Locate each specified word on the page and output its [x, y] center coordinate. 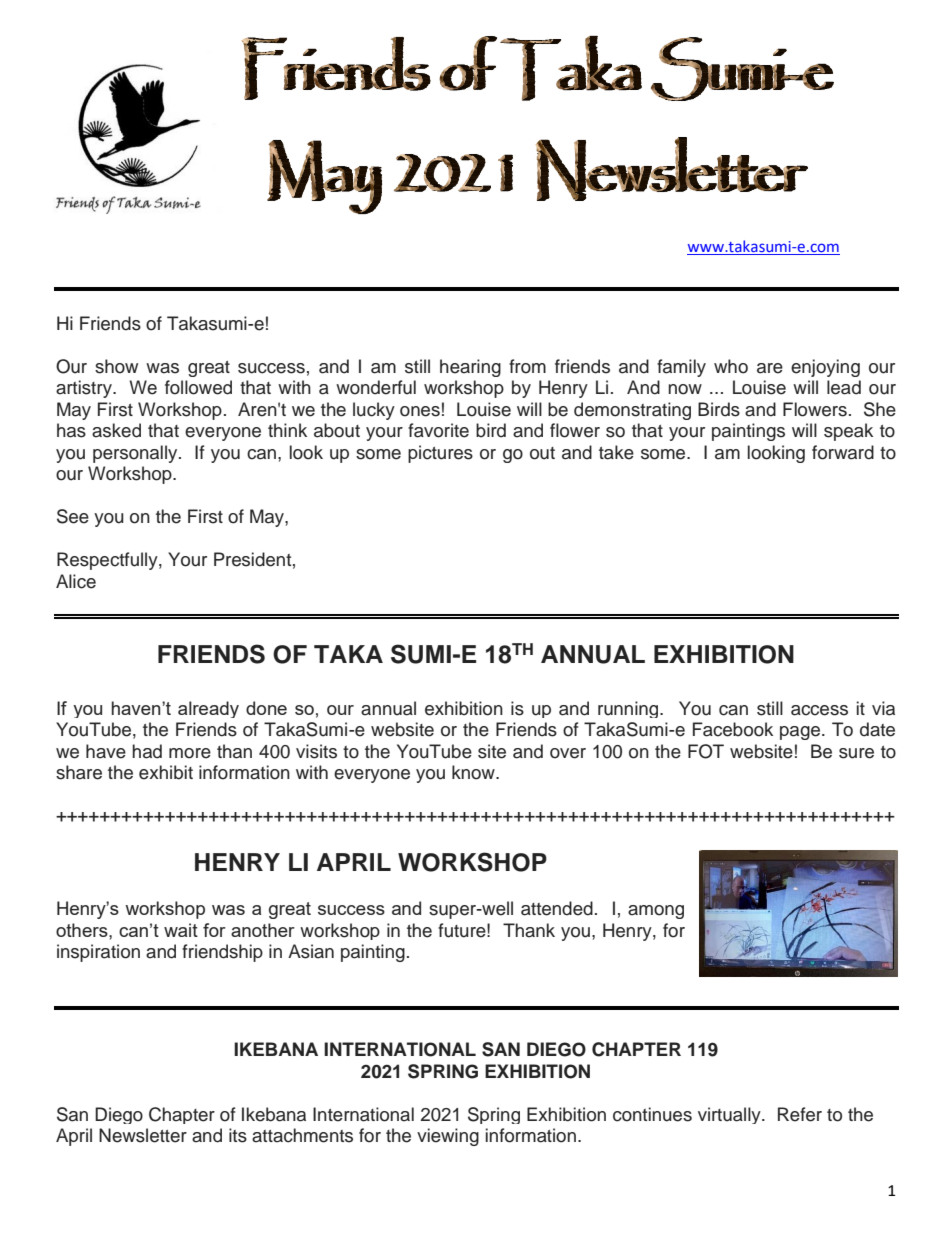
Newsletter [143, 1135]
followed [198, 387]
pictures [440, 454]
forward [843, 452]
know [474, 772]
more [190, 753]
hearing [470, 368]
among [656, 912]
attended [557, 908]
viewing [448, 1137]
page [801, 733]
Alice [76, 581]
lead [844, 387]
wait [181, 930]
